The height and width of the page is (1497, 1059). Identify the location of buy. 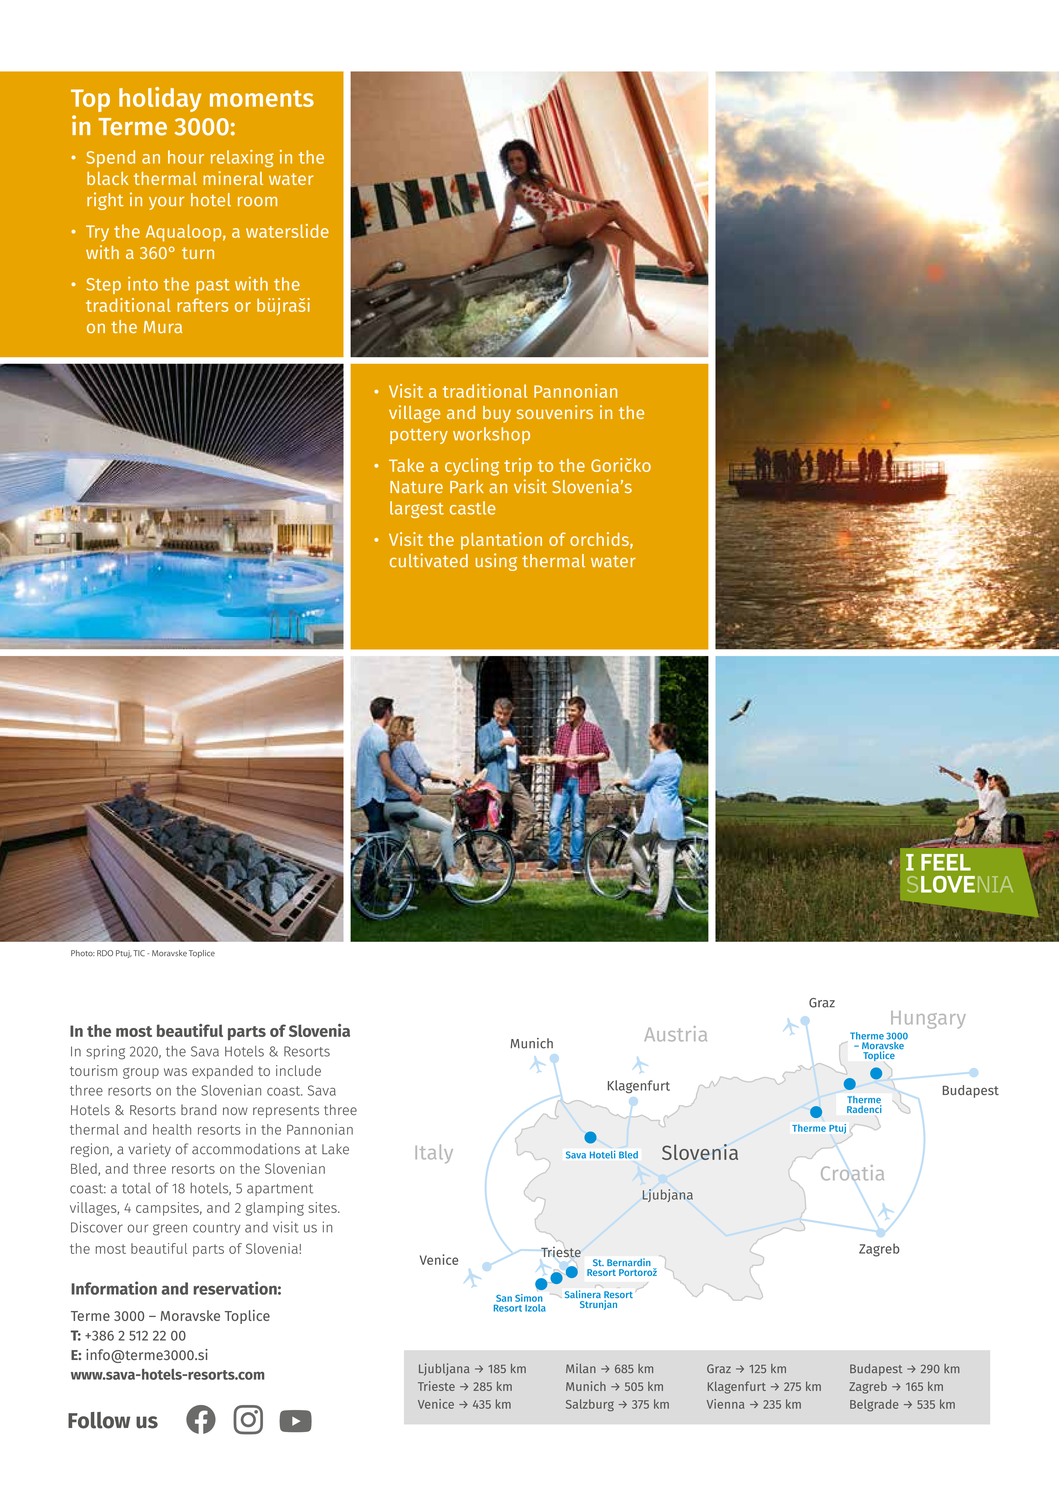
(497, 414).
